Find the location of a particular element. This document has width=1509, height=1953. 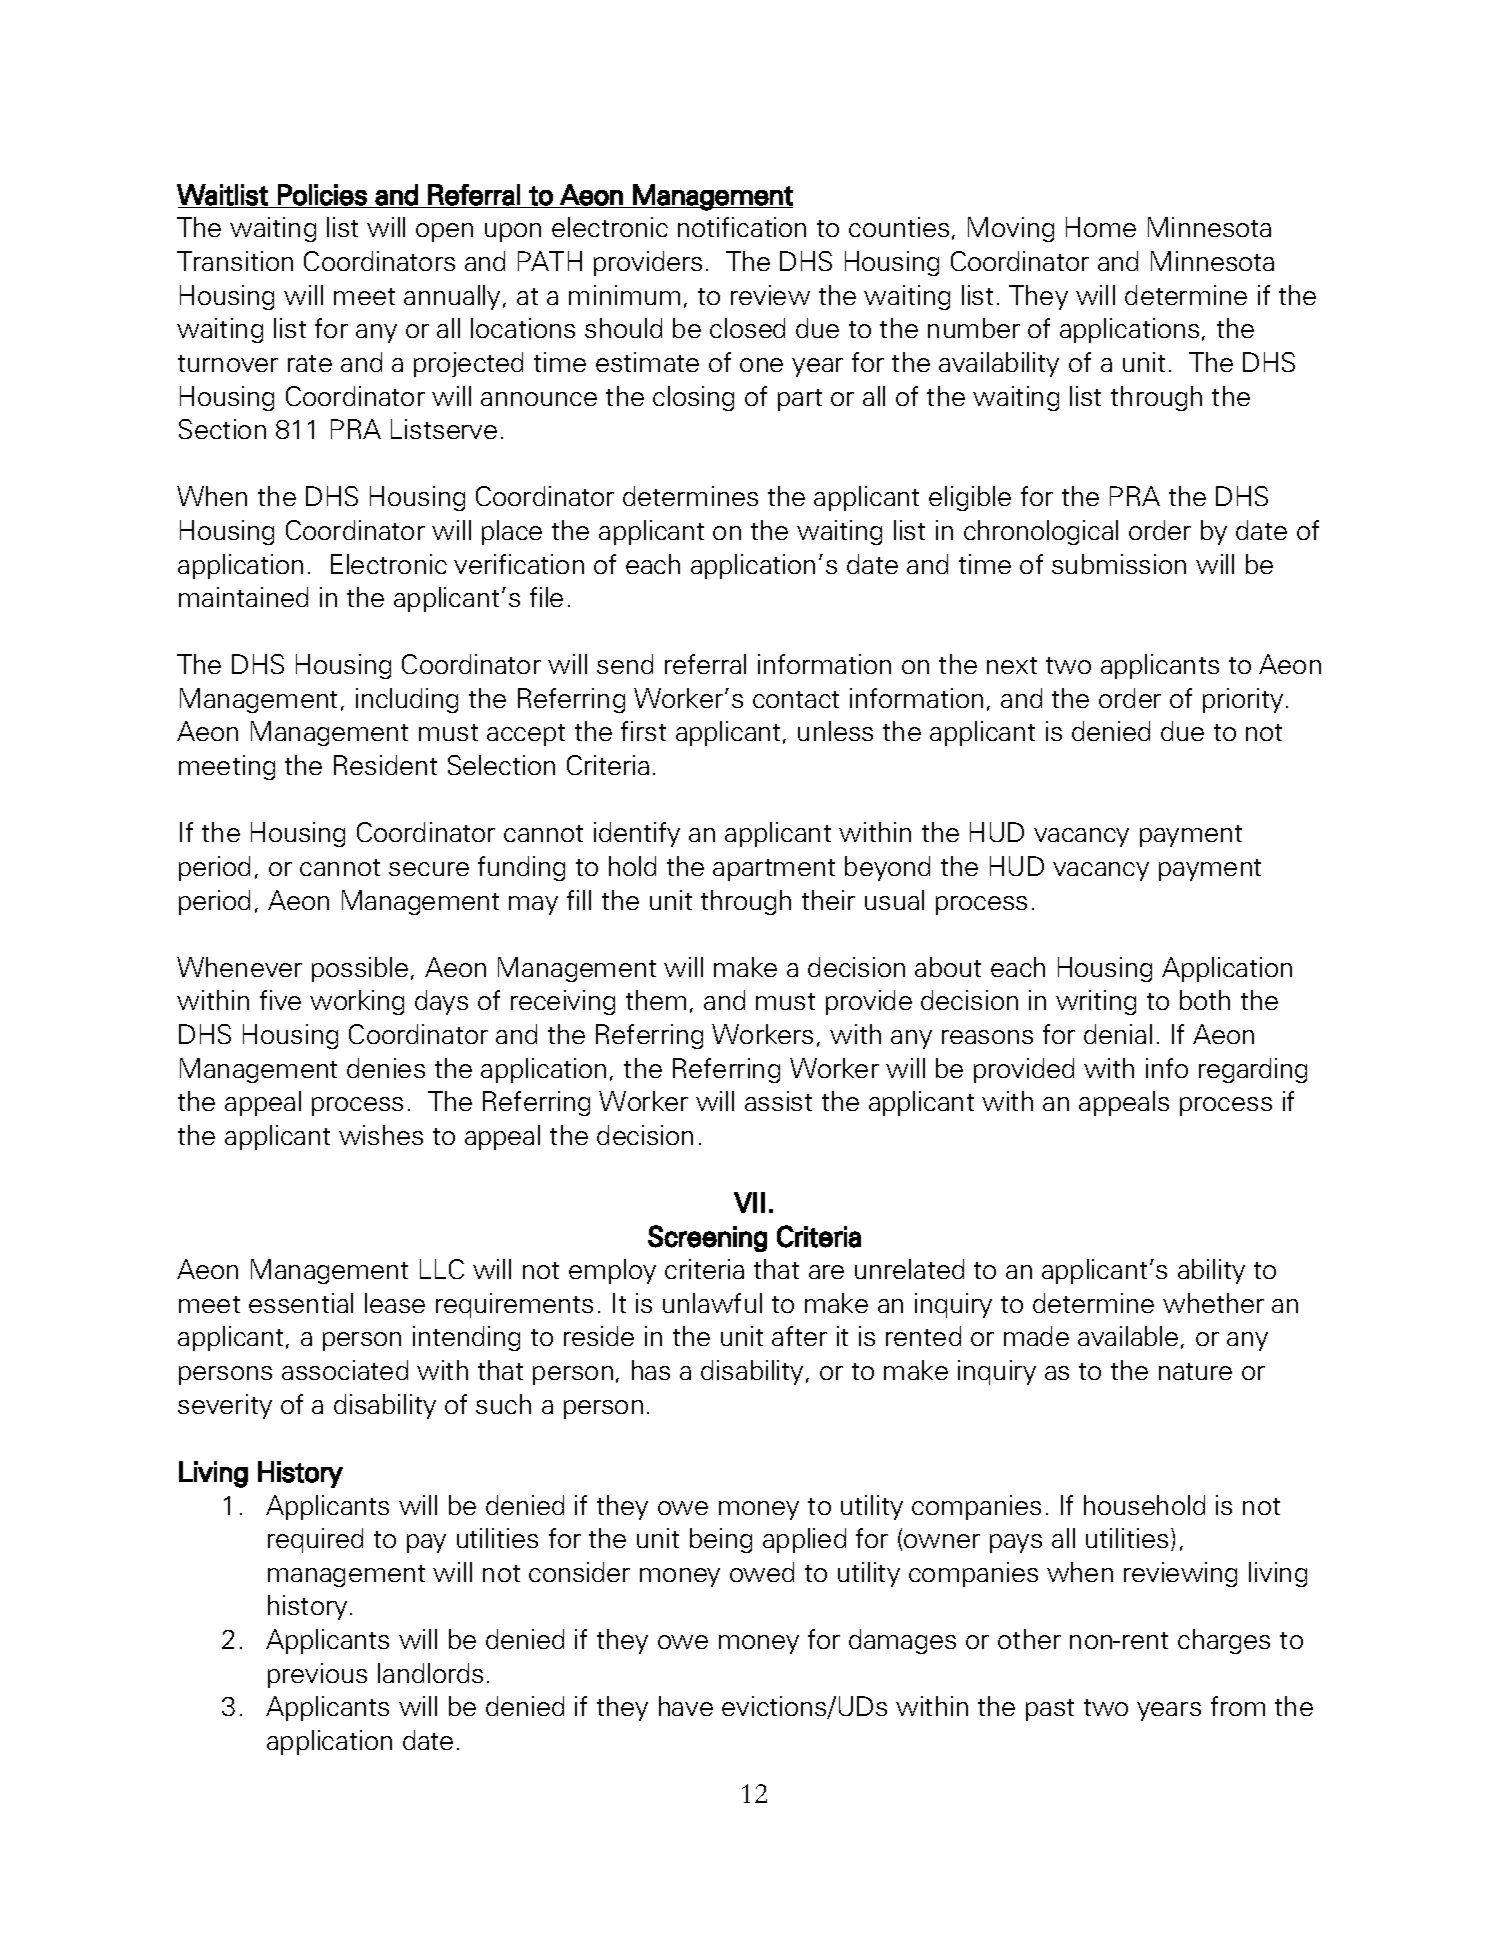

maintained is located at coordinates (243, 597).
